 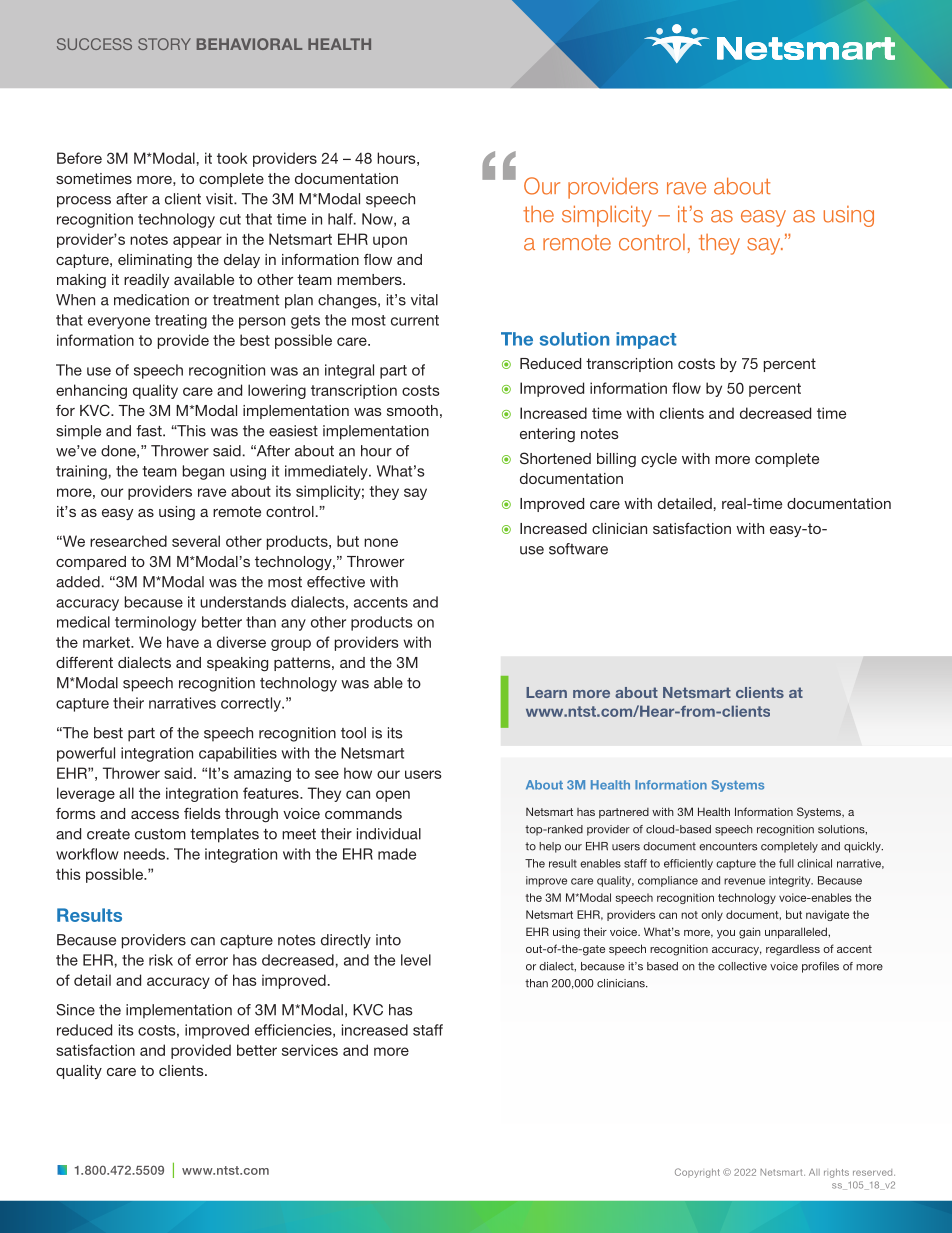 I want to click on impact, so click(x=646, y=340).
